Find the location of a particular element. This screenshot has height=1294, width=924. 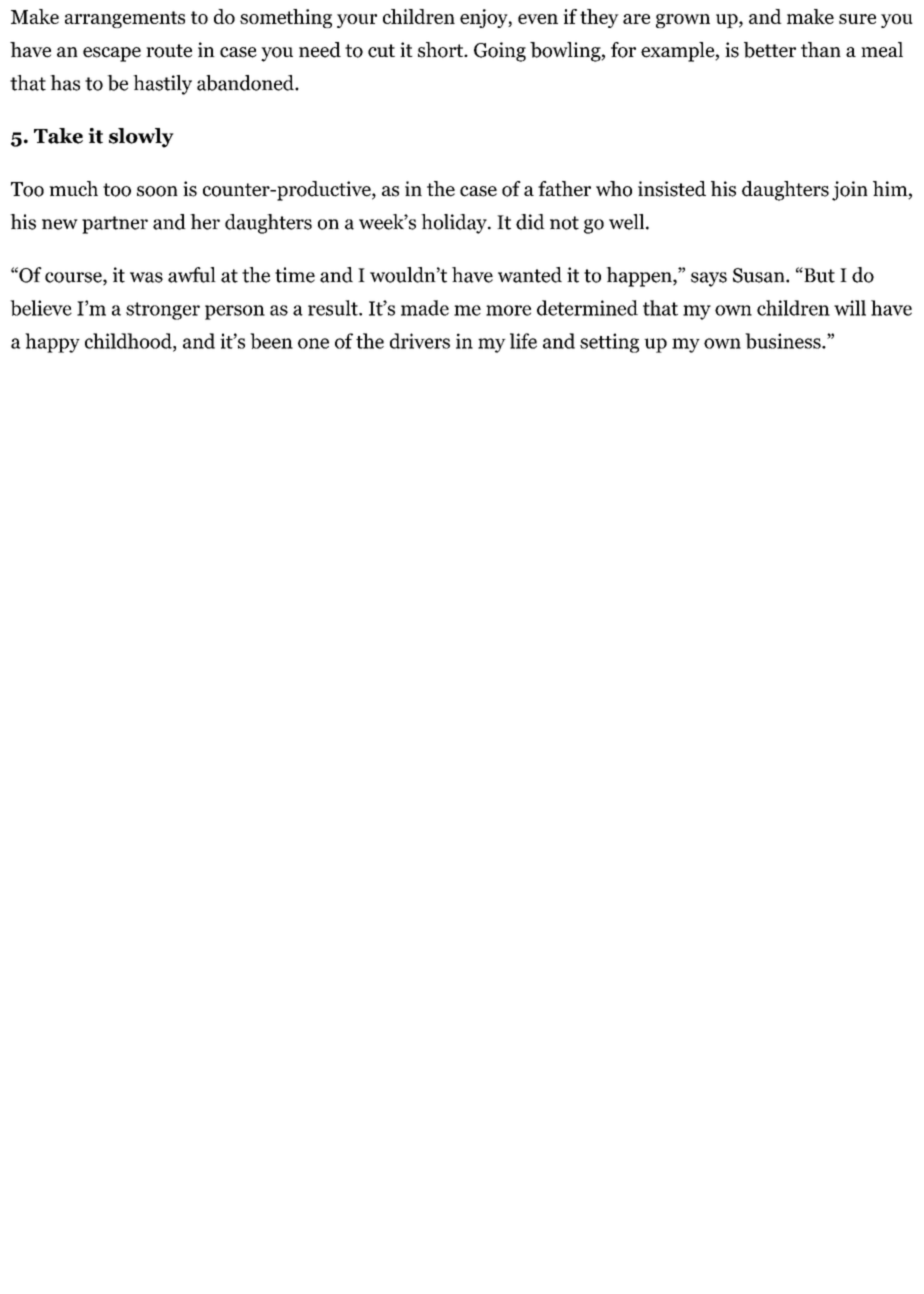

business is located at coordinates (784, 341).
